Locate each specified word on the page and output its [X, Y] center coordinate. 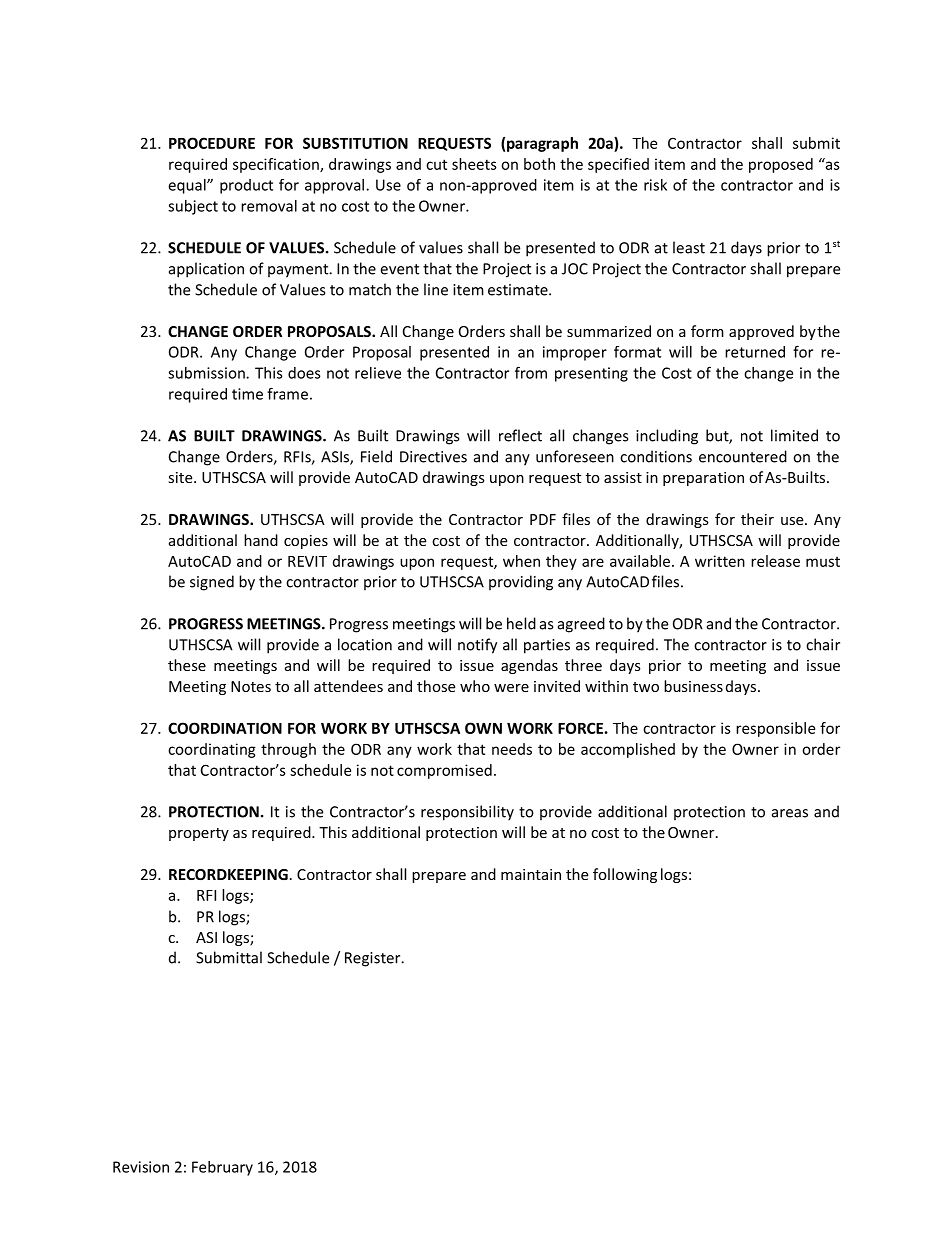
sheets [474, 164]
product [246, 186]
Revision [141, 1167]
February [222, 1168]
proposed [781, 165]
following [625, 875]
